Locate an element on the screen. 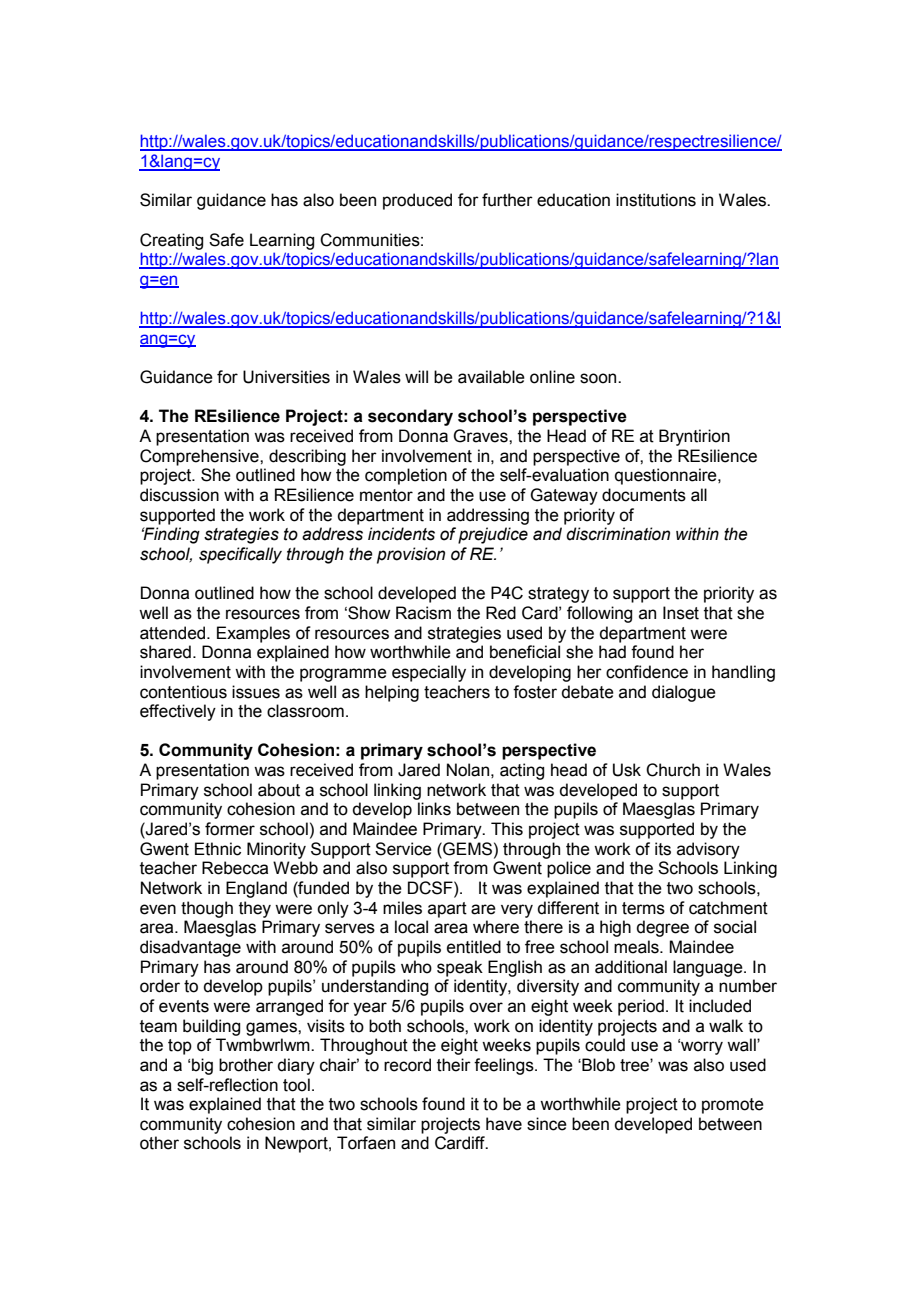 This screenshot has height=1308, width=924. Examples is located at coordinates (253, 634).
